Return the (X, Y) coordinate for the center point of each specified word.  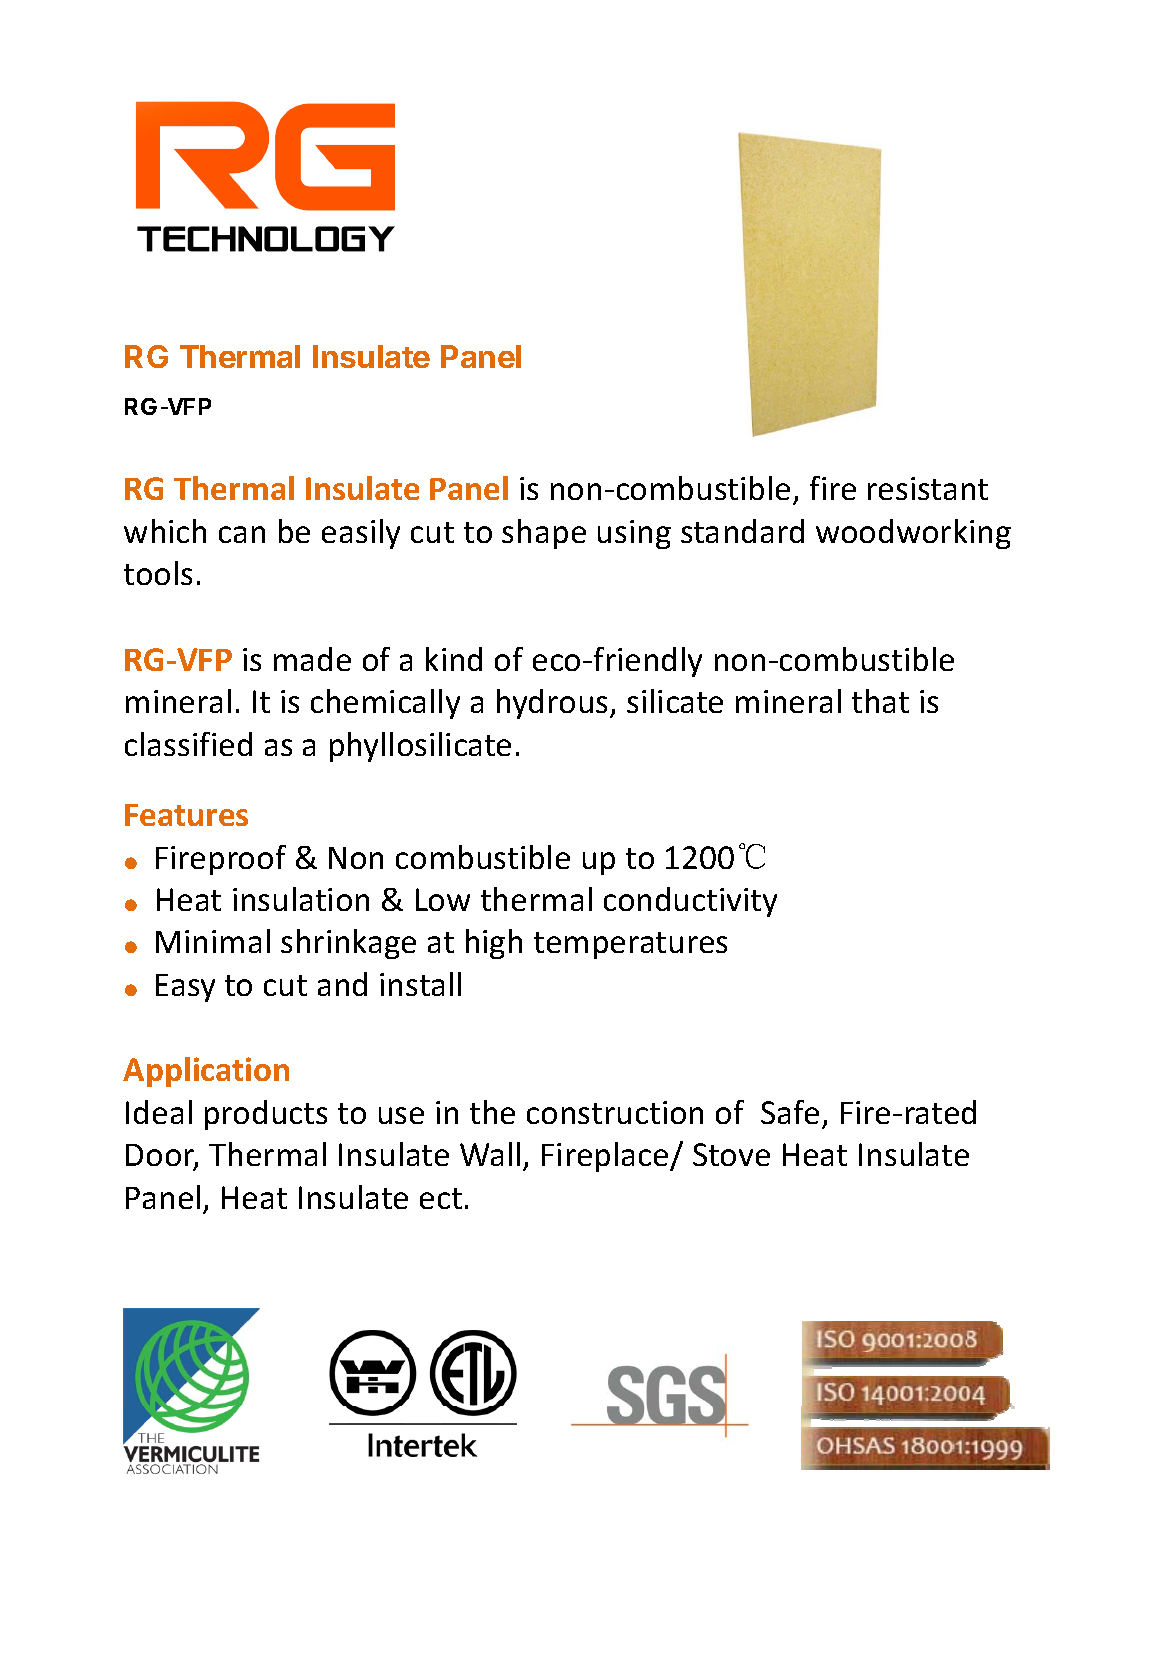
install (420, 984)
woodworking (913, 534)
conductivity (690, 902)
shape (544, 534)
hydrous (554, 704)
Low (443, 899)
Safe (790, 1112)
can (242, 534)
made (312, 659)
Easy (185, 988)
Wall (490, 1154)
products (266, 1115)
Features (186, 815)
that (880, 701)
